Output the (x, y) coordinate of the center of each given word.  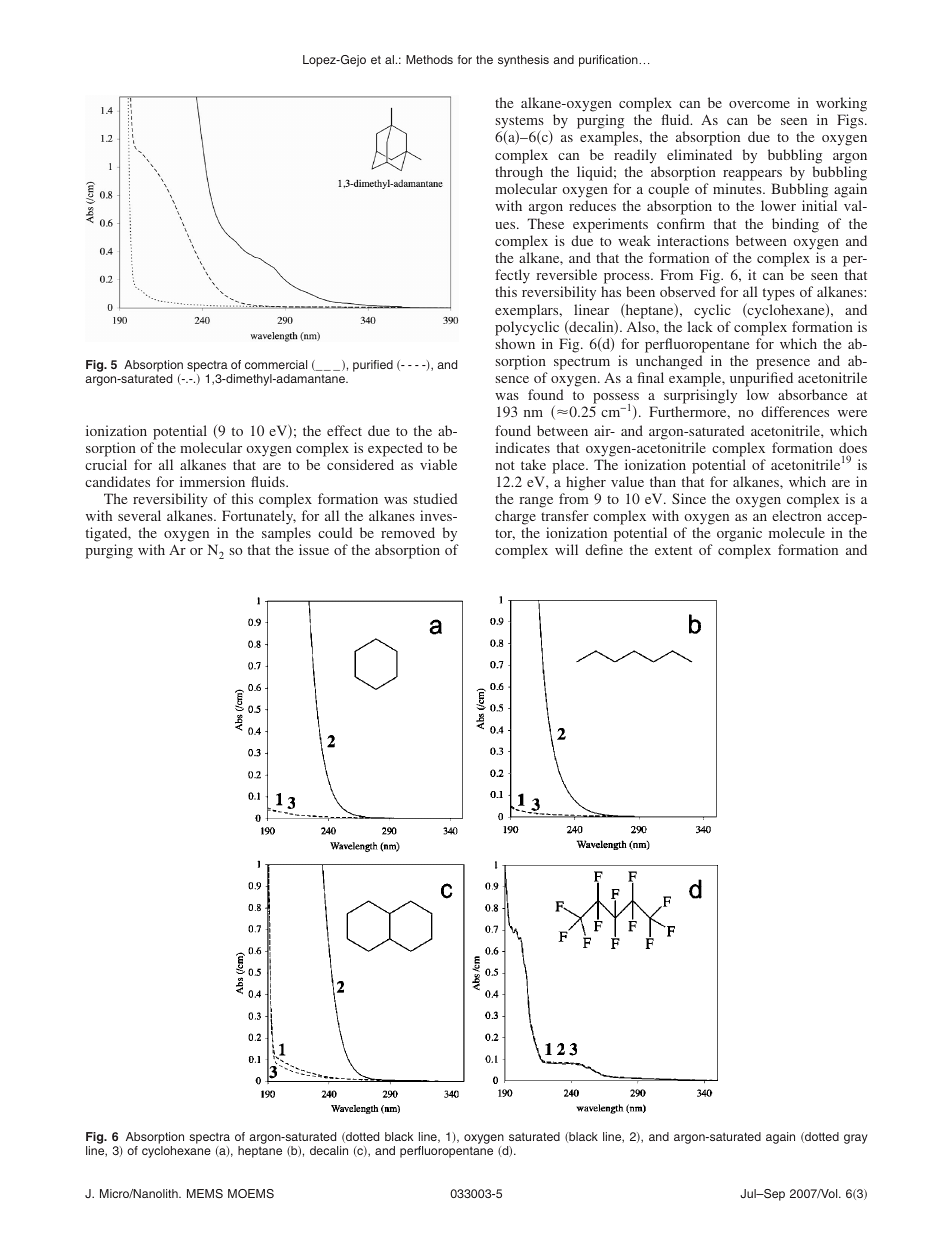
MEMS (205, 1193)
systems (520, 123)
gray (856, 1139)
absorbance (812, 394)
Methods (429, 59)
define (604, 549)
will (566, 549)
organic (739, 536)
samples (286, 536)
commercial (276, 364)
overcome (759, 104)
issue (314, 549)
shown (515, 343)
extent (673, 550)
